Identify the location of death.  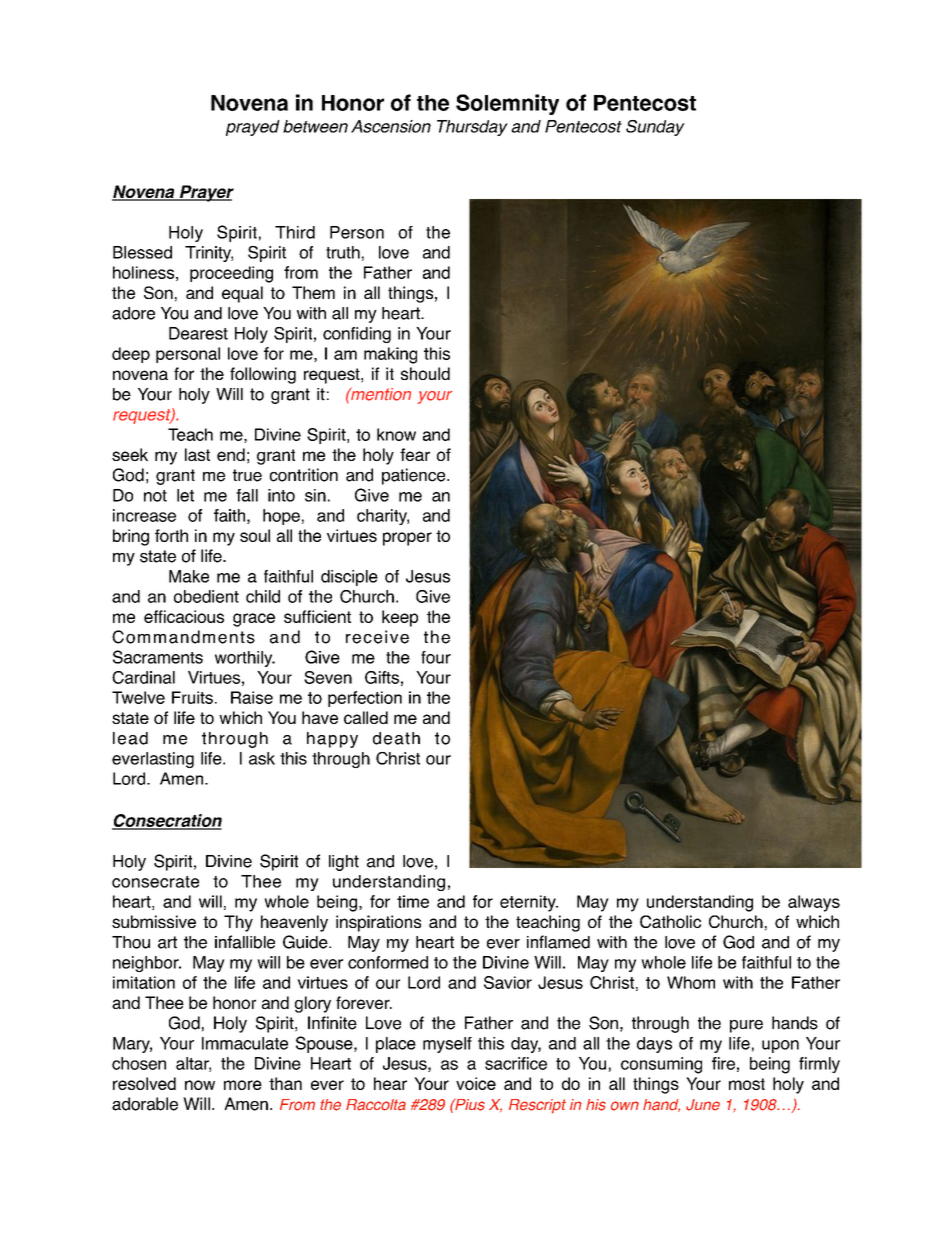
(396, 738).
